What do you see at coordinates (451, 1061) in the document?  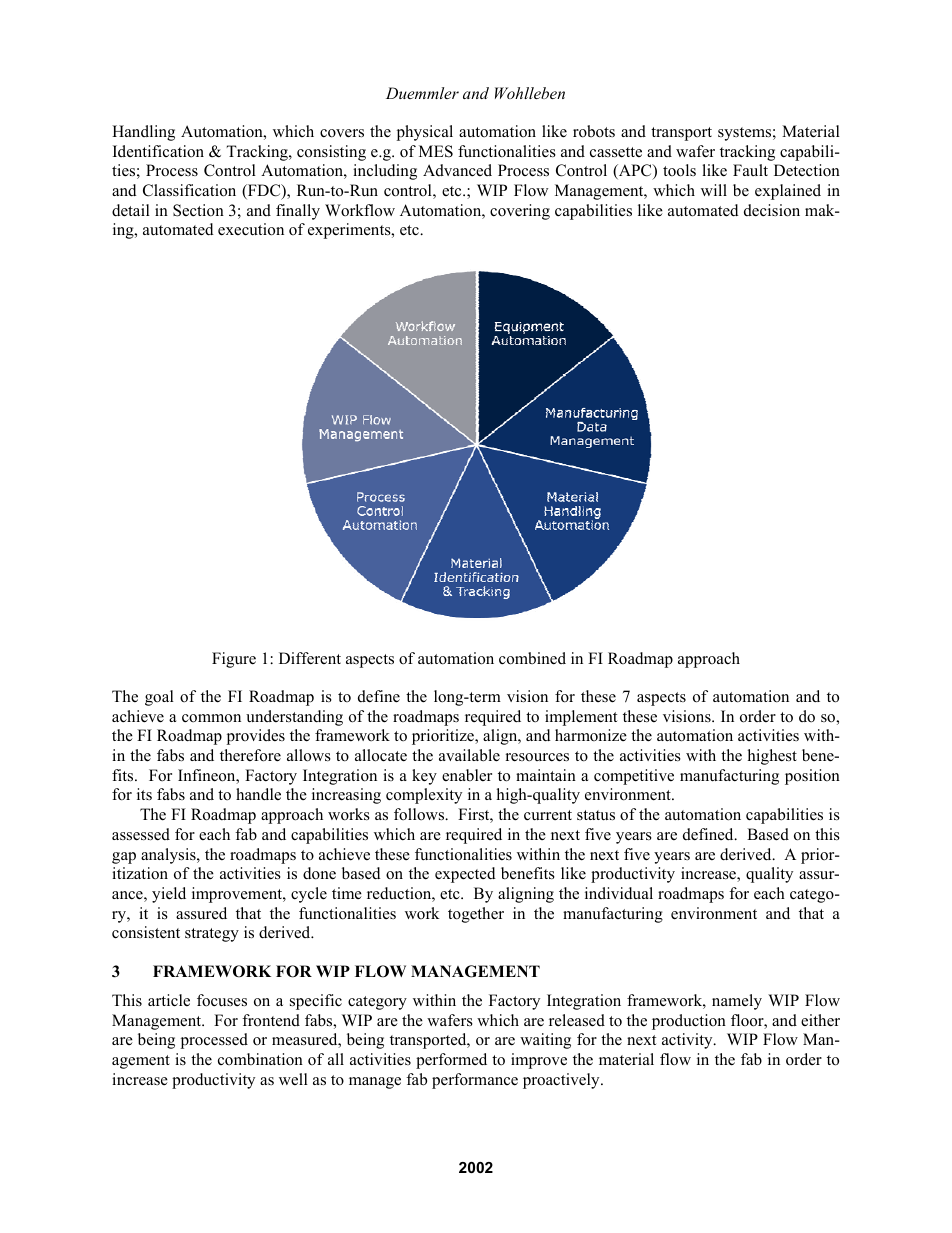 I see `performed` at bounding box center [451, 1061].
